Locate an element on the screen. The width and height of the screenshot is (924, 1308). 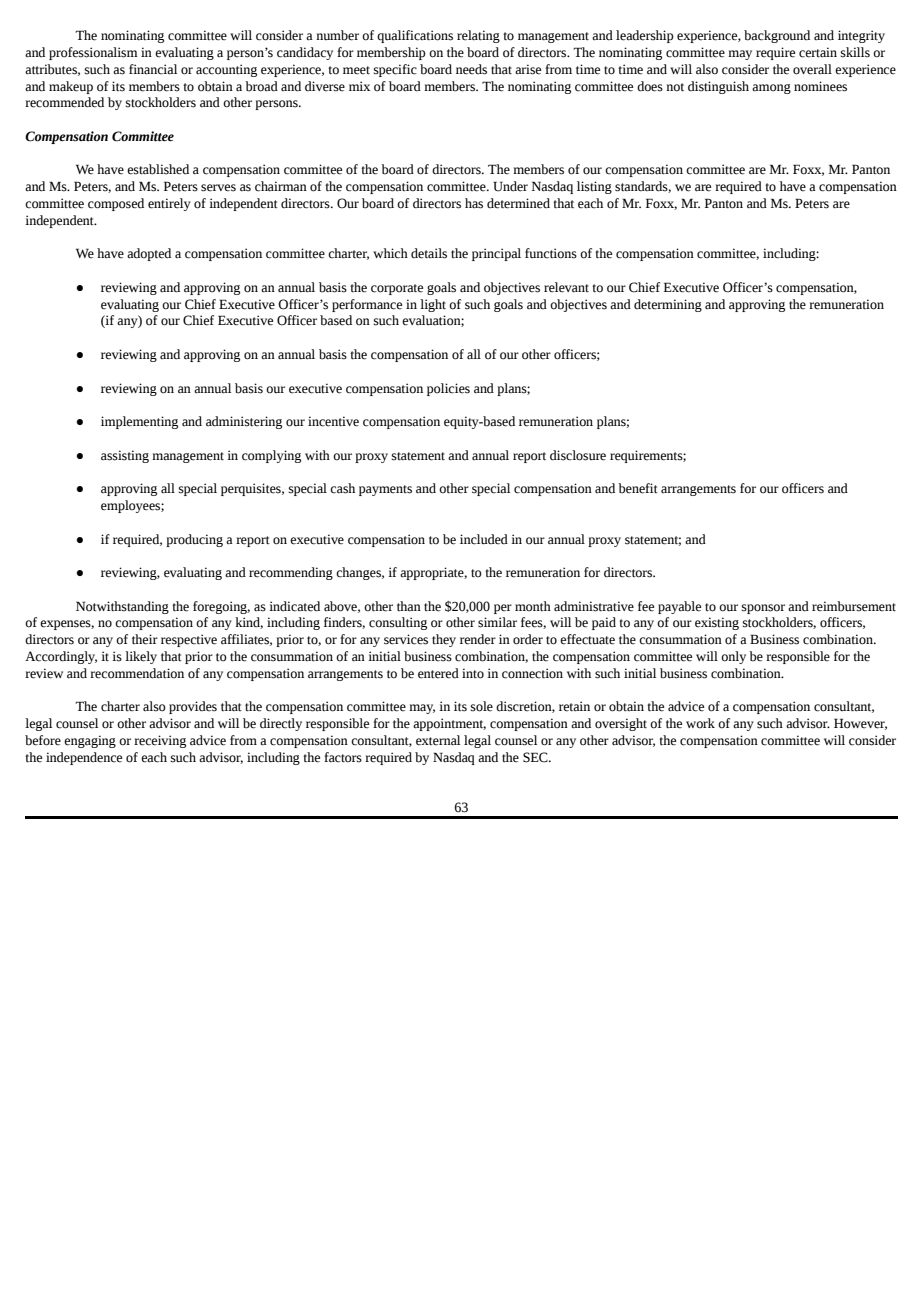
implementing is located at coordinates (139, 422).
